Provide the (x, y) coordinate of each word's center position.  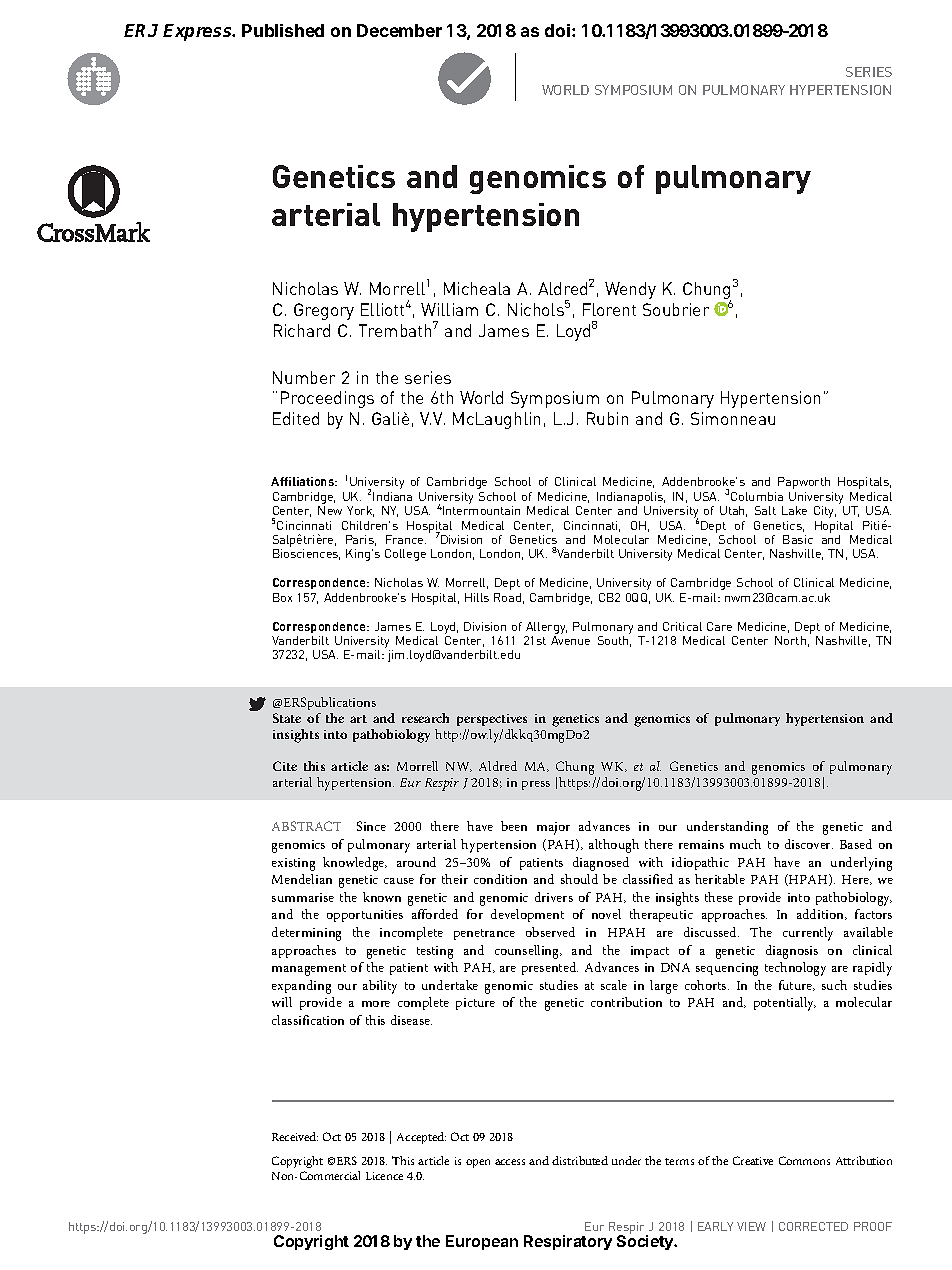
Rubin (607, 418)
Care (719, 626)
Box (282, 597)
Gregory (324, 311)
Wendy (630, 290)
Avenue (570, 640)
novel (606, 914)
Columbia (757, 496)
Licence (384, 1176)
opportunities (365, 916)
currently (808, 934)
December (399, 30)
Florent (609, 309)
